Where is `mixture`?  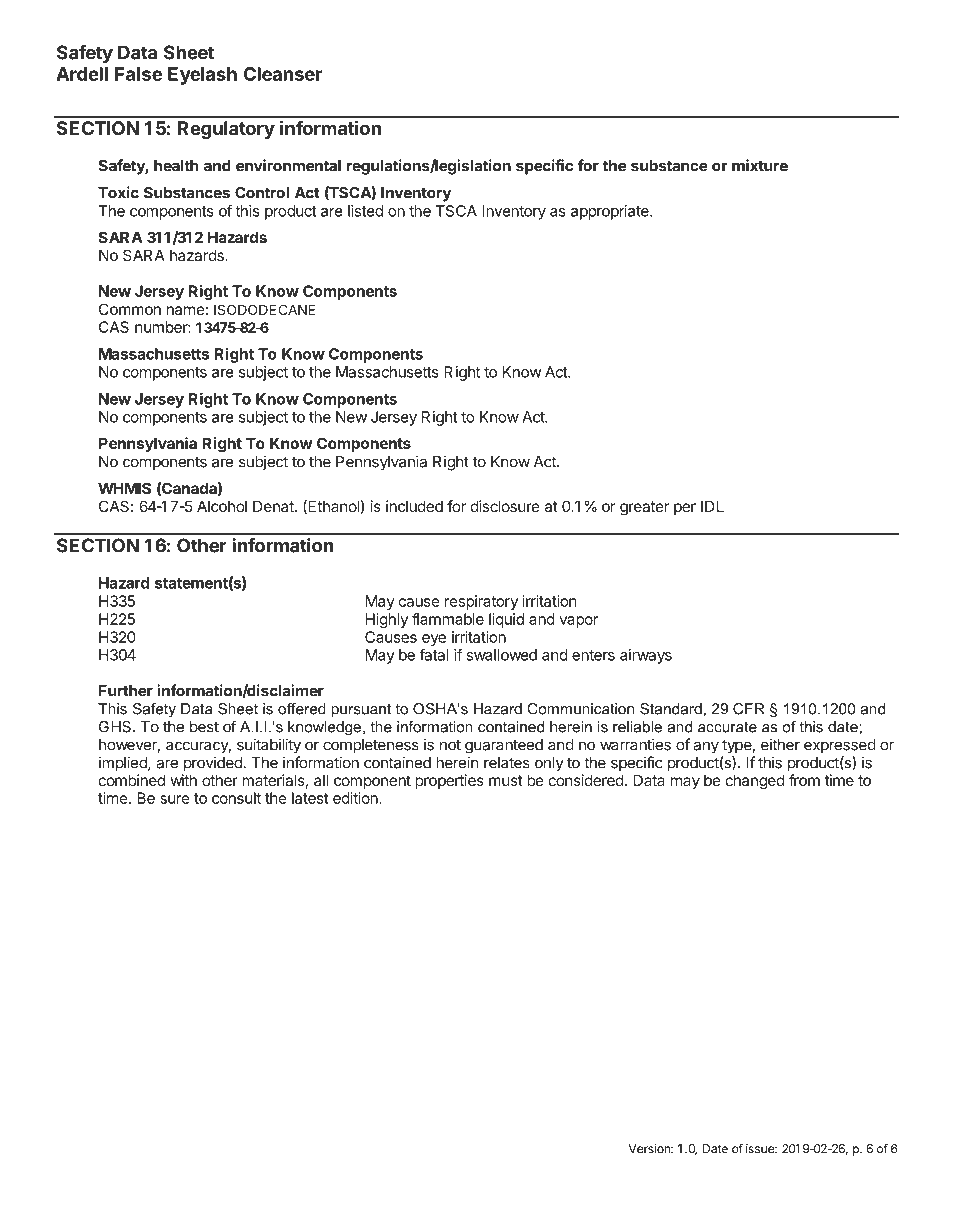
mixture is located at coordinates (760, 165).
